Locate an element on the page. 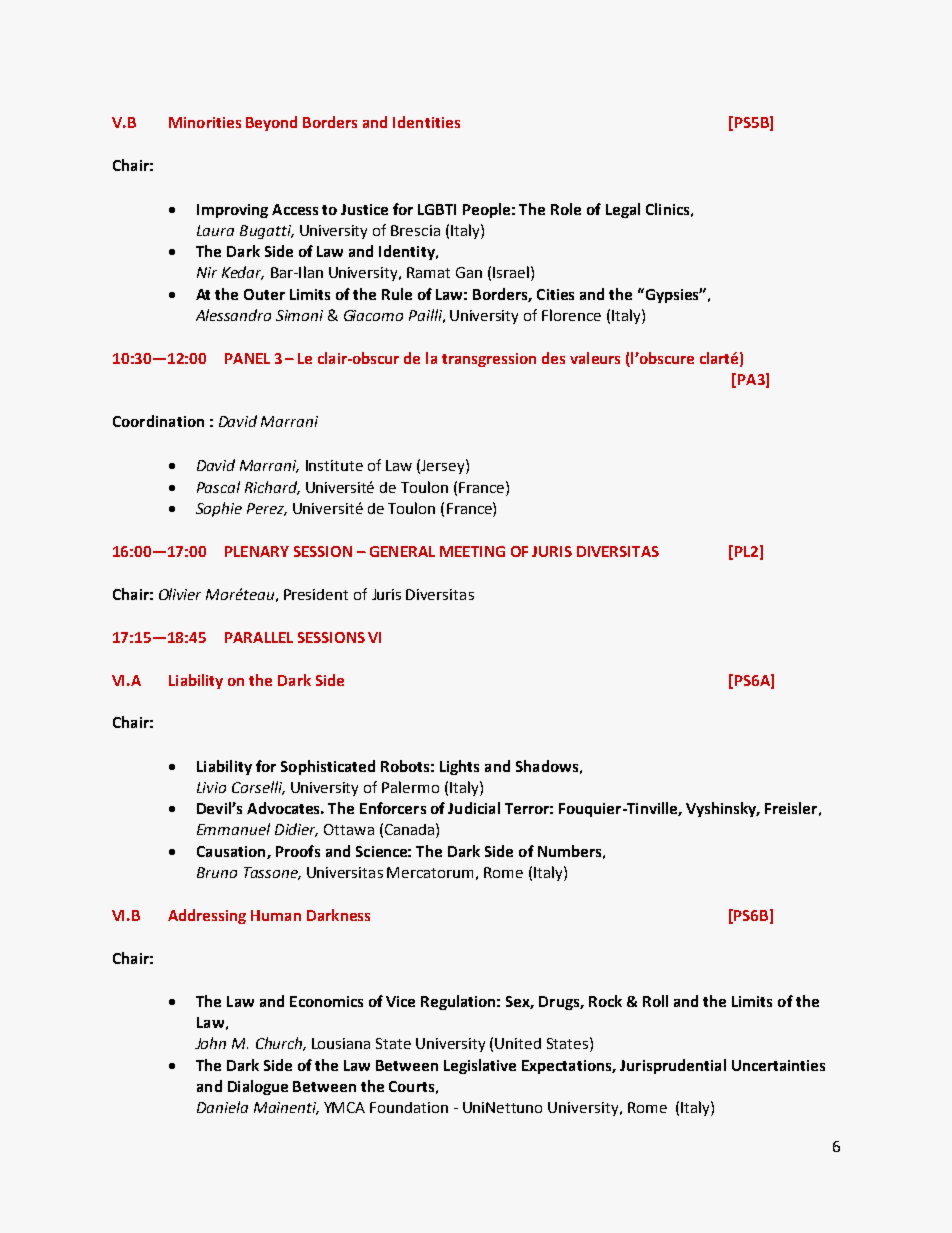 Image resolution: width=952 pixels, height=1233 pixels. PARALLEL is located at coordinates (259, 637).
